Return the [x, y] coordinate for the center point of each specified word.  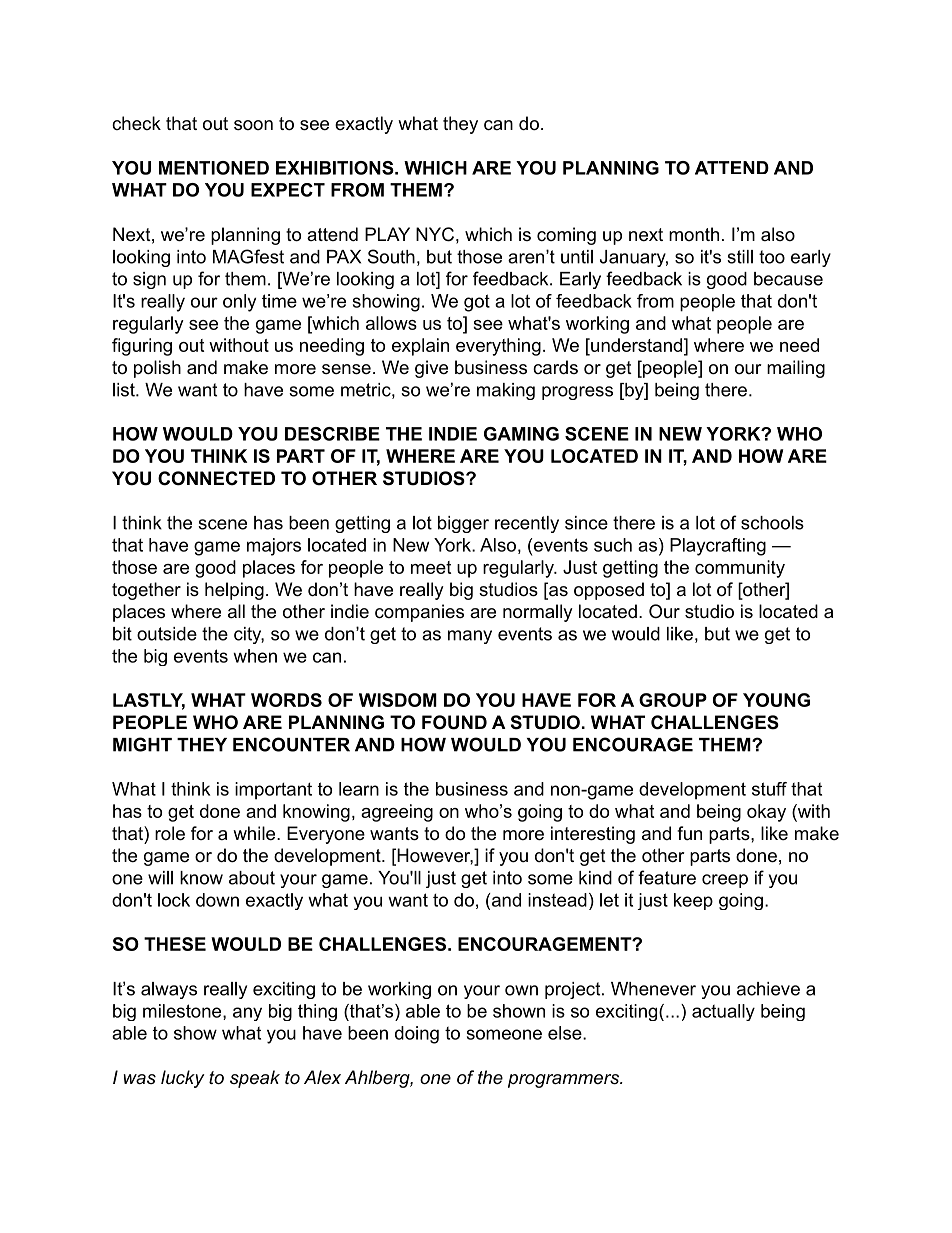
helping [234, 591]
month [694, 234]
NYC [435, 234]
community [740, 569]
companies [419, 613]
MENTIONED [214, 168]
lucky [182, 1079]
